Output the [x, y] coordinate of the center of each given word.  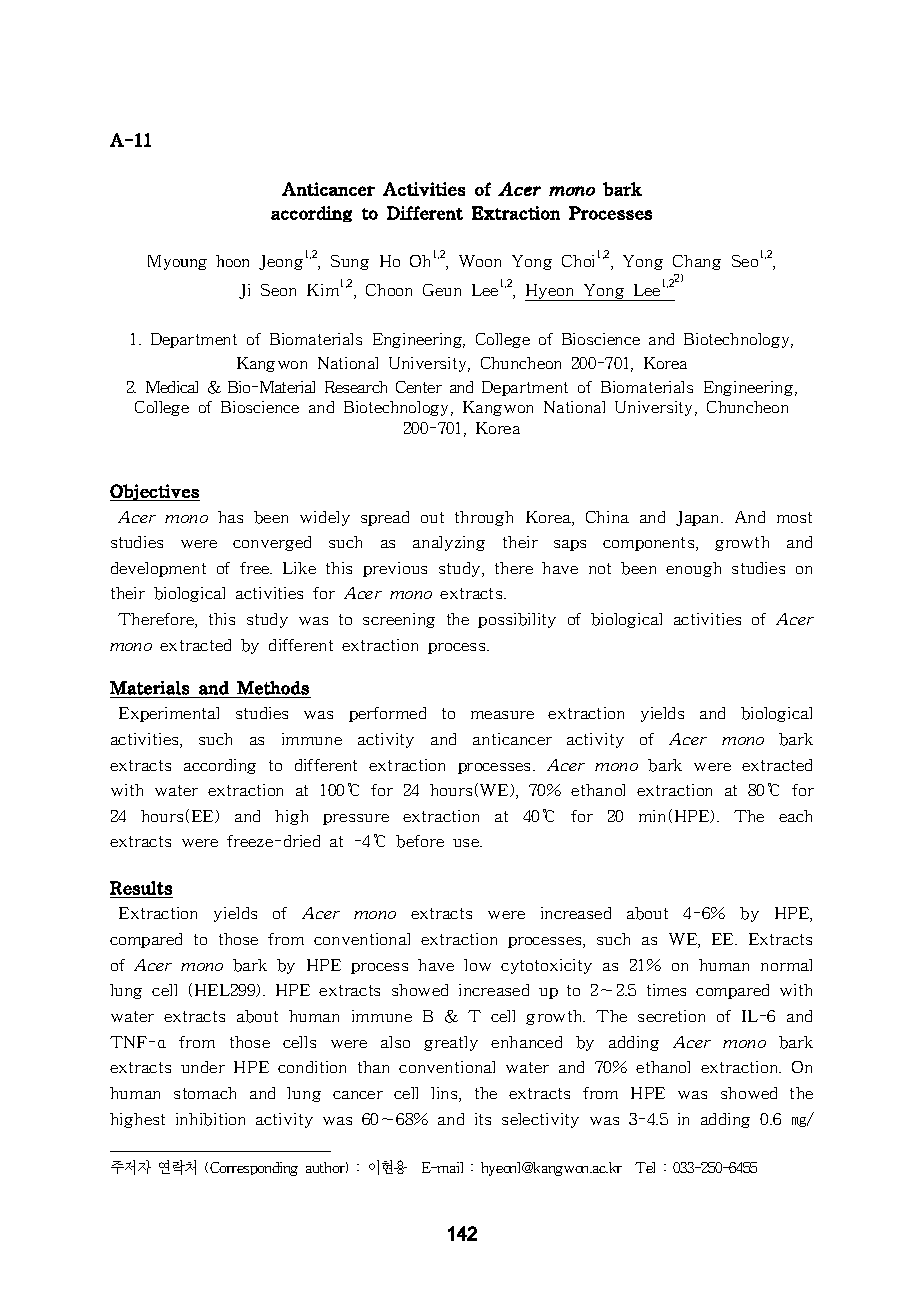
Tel [645, 1167]
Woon [480, 261]
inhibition [210, 1119]
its [483, 1119]
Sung [350, 262]
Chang [697, 262]
